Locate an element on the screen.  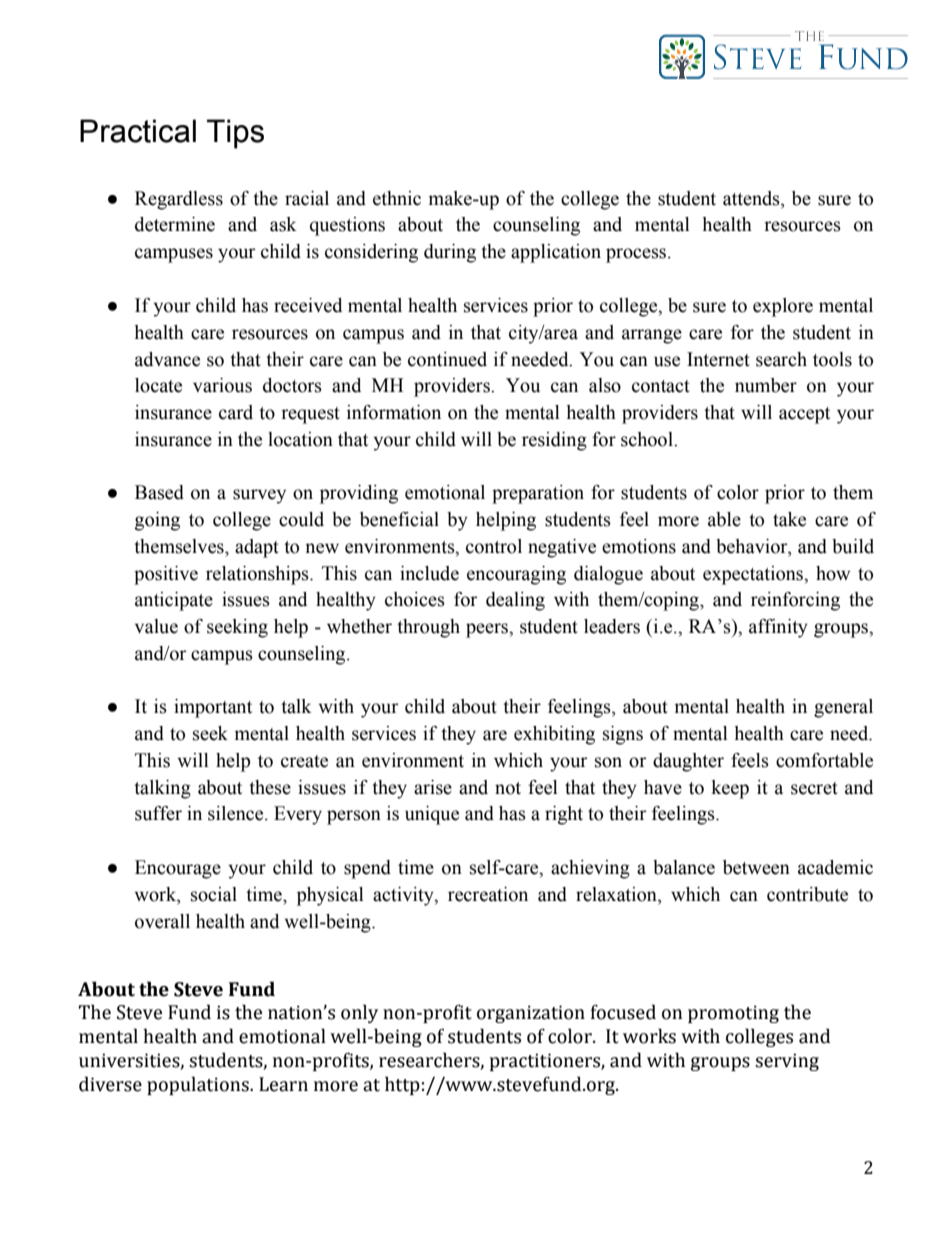
recreation is located at coordinates (488, 894).
